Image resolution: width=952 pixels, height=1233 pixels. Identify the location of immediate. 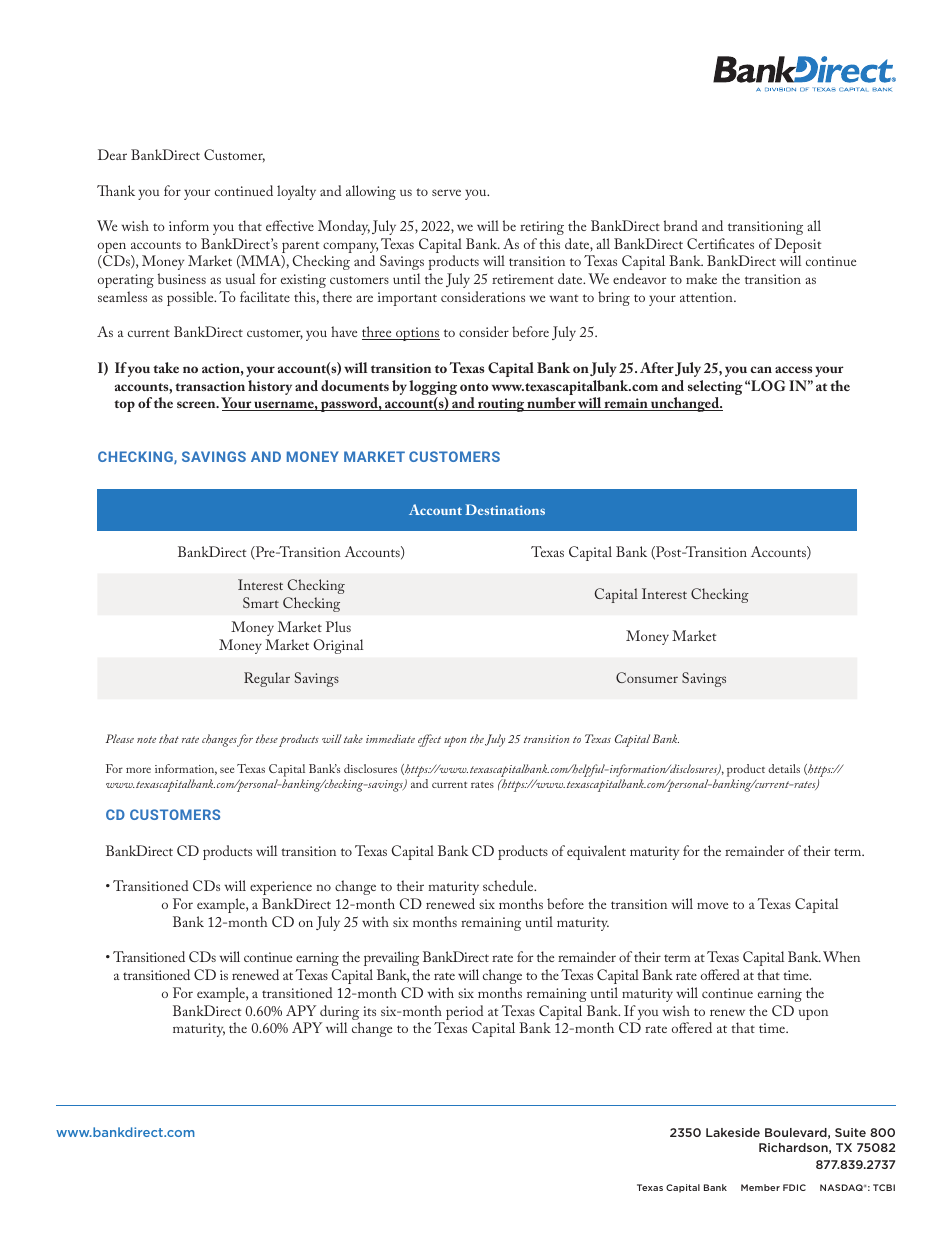
(390, 738).
